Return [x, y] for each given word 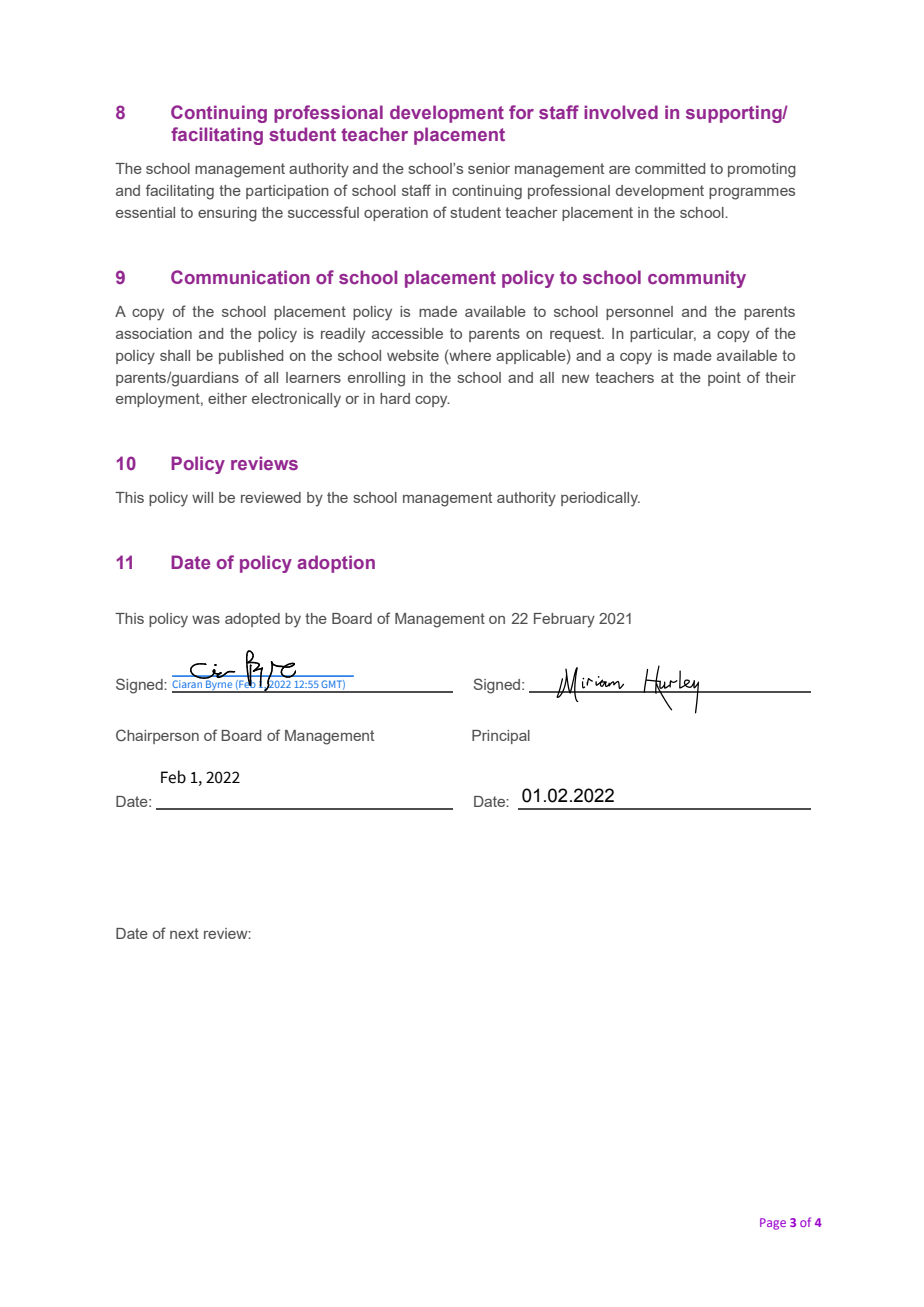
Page [773, 1224]
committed [670, 168]
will [202, 497]
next [184, 933]
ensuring [227, 214]
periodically [600, 499]
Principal [501, 737]
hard [395, 398]
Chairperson [157, 736]
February [564, 620]
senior [489, 168]
